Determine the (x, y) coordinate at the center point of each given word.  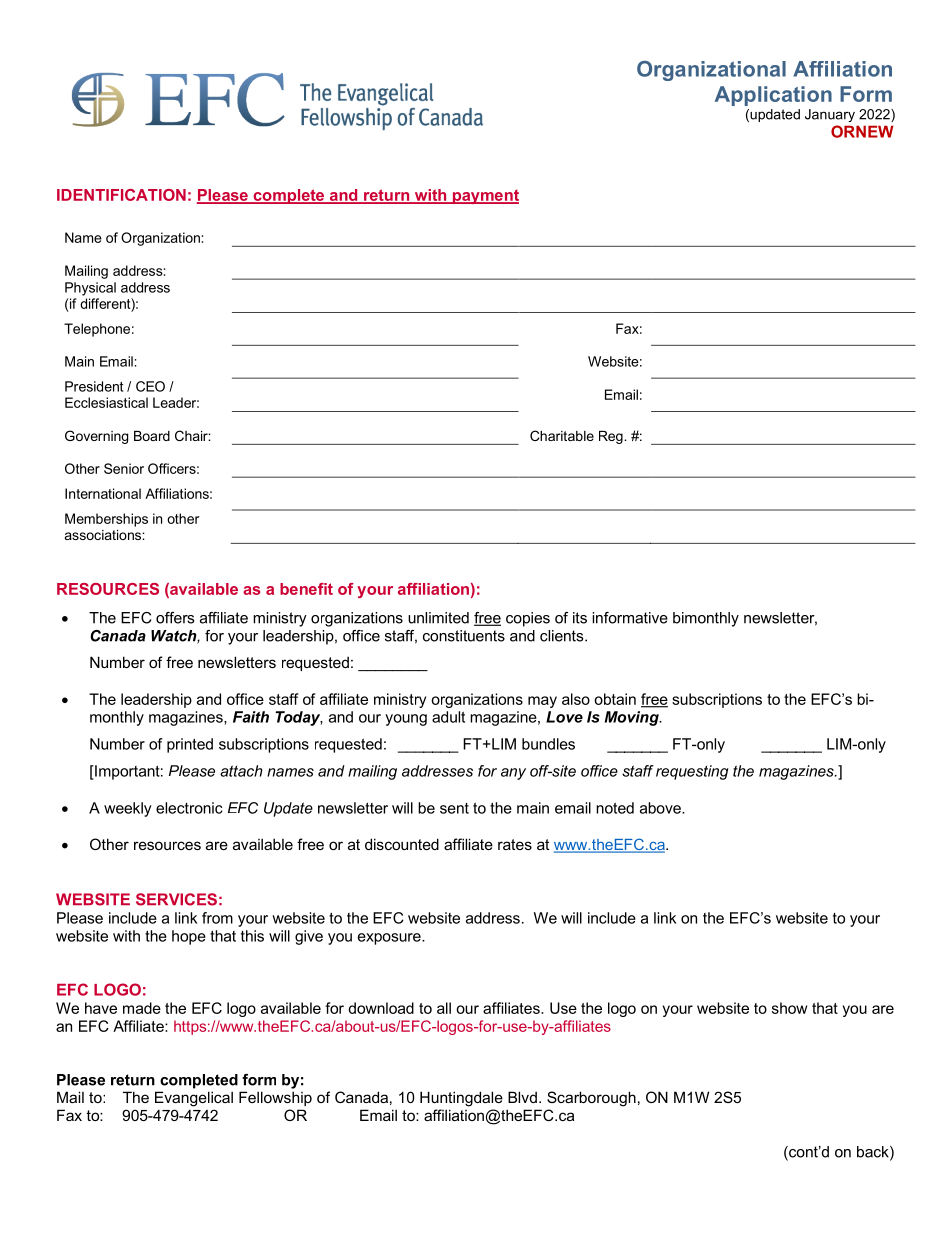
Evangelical (194, 1099)
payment (484, 196)
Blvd (522, 1097)
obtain (615, 699)
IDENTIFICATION (121, 195)
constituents (464, 636)
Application (773, 96)
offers (175, 618)
